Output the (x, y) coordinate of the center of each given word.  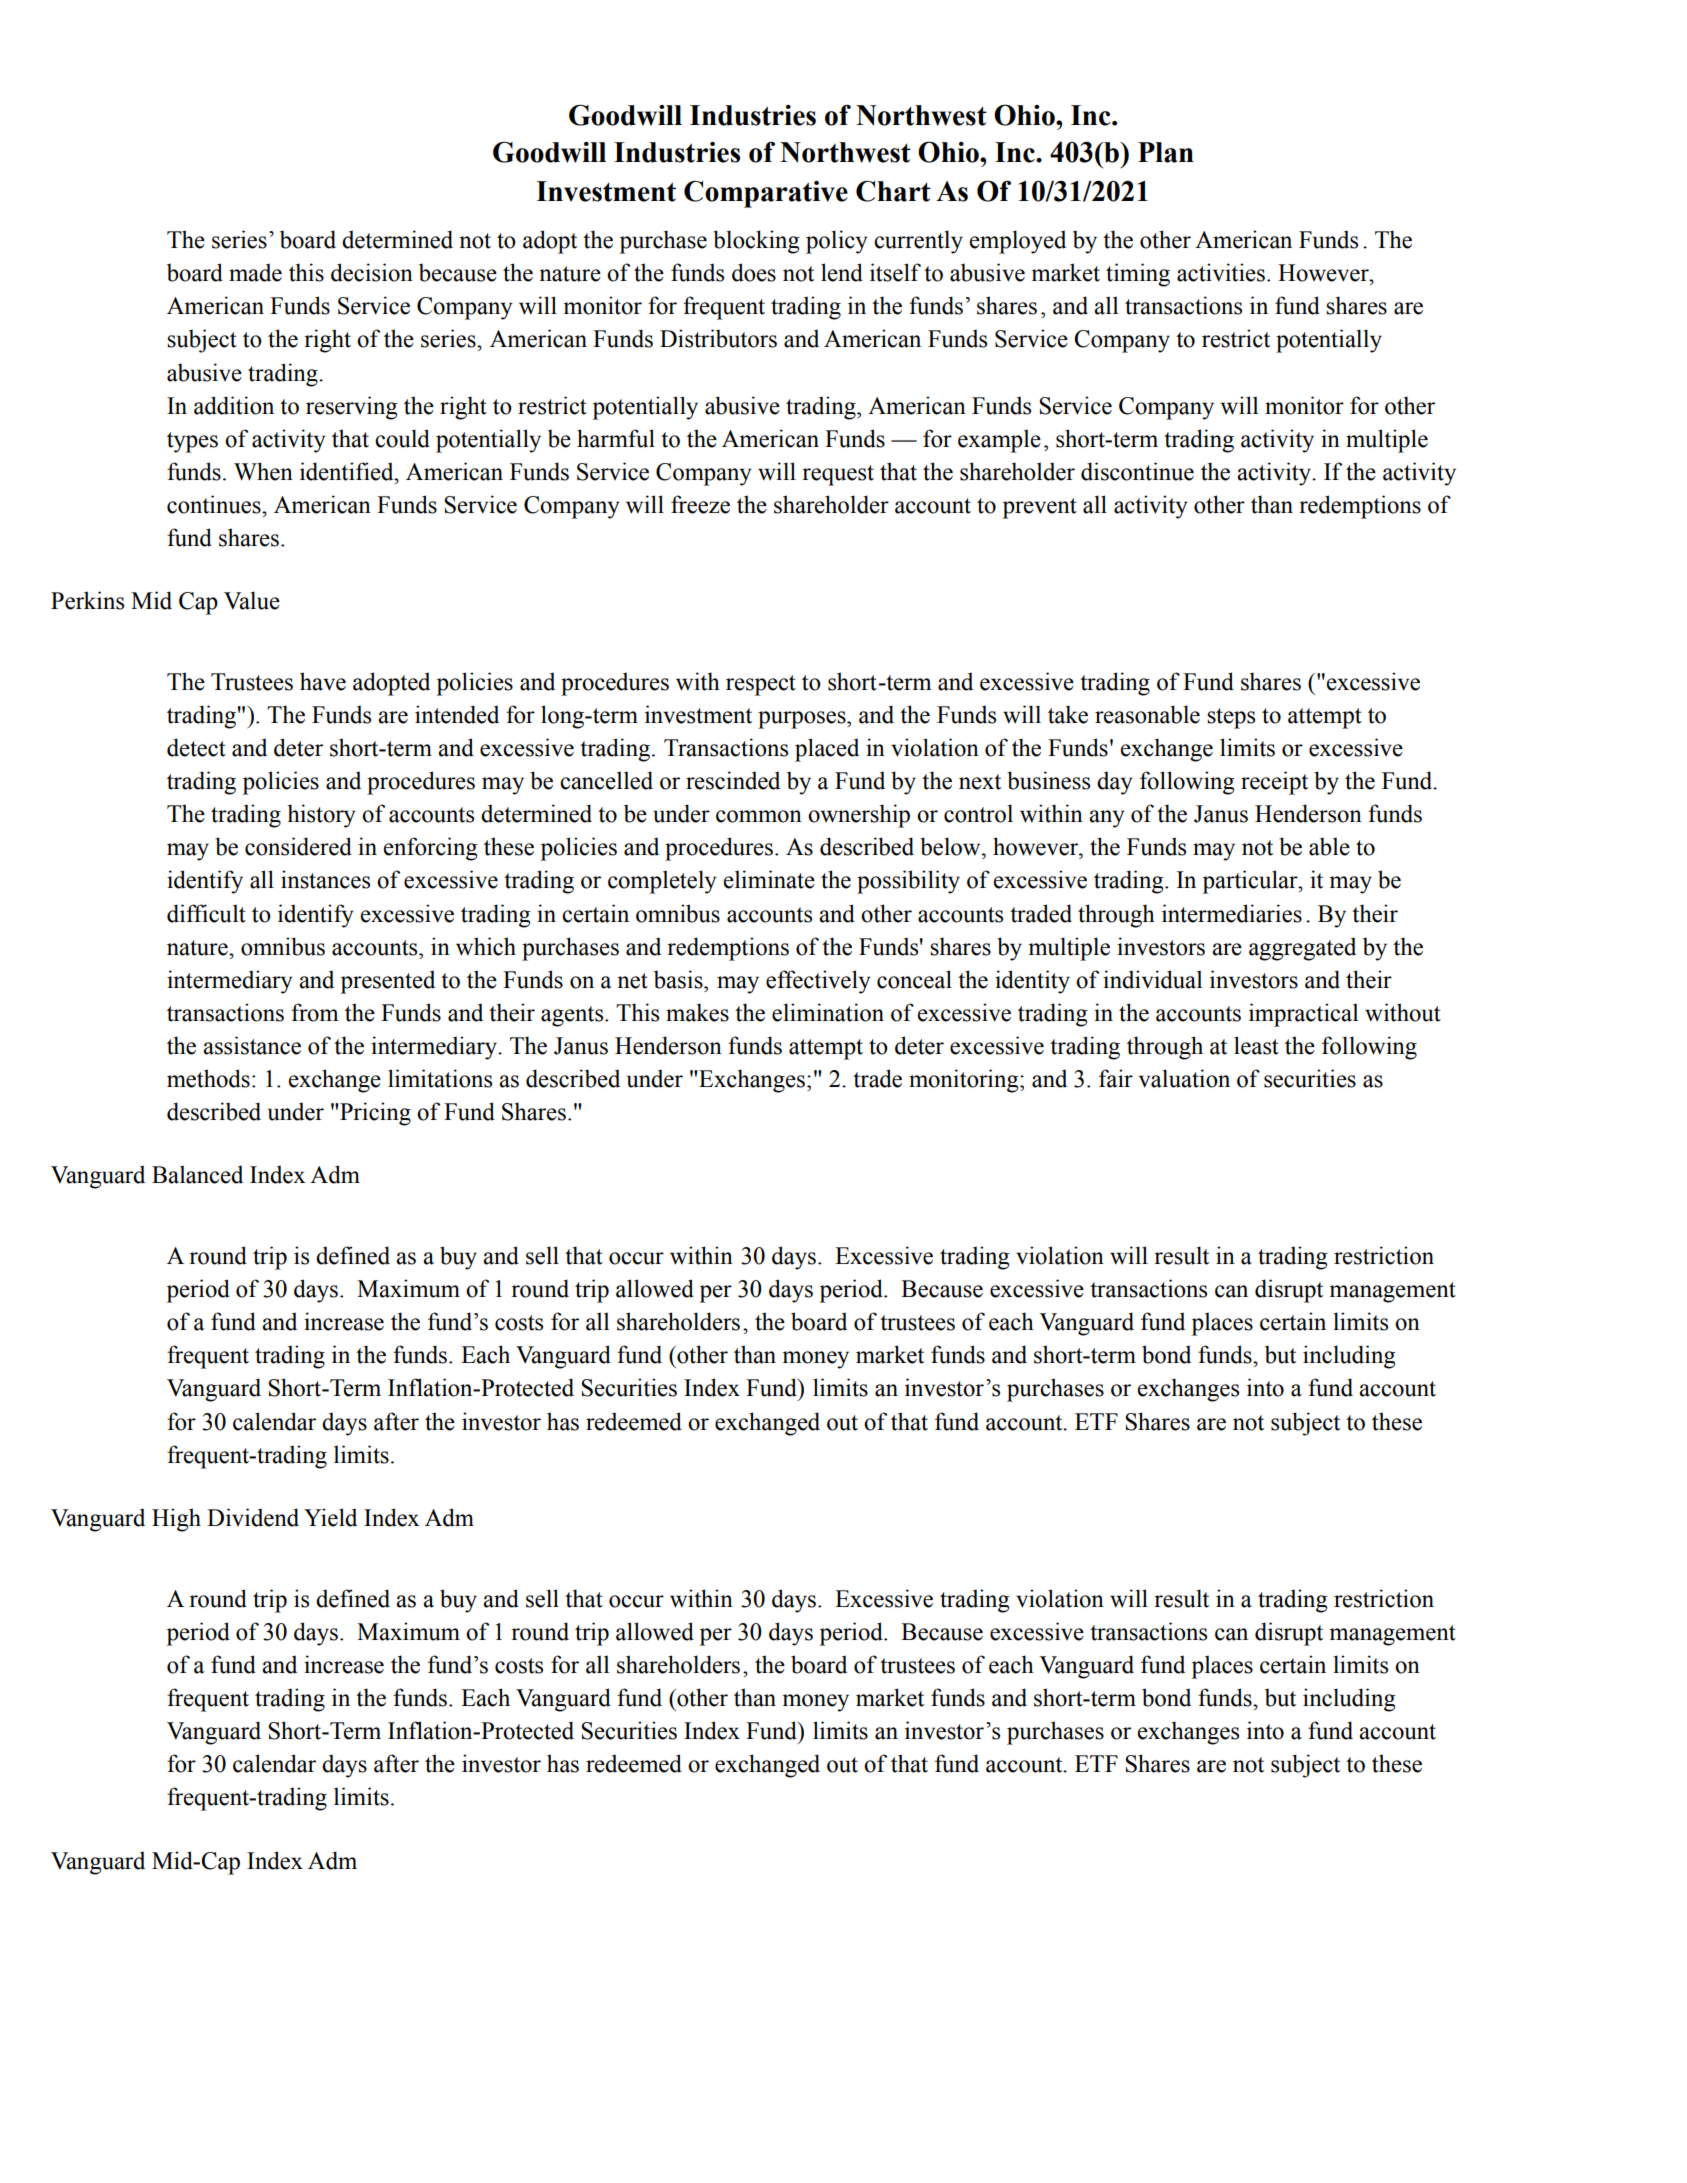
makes (697, 1012)
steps (1231, 718)
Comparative (766, 194)
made (255, 272)
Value (252, 600)
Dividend (253, 1517)
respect (761, 685)
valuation (1184, 1078)
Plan (1166, 152)
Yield (330, 1517)
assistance (252, 1045)
